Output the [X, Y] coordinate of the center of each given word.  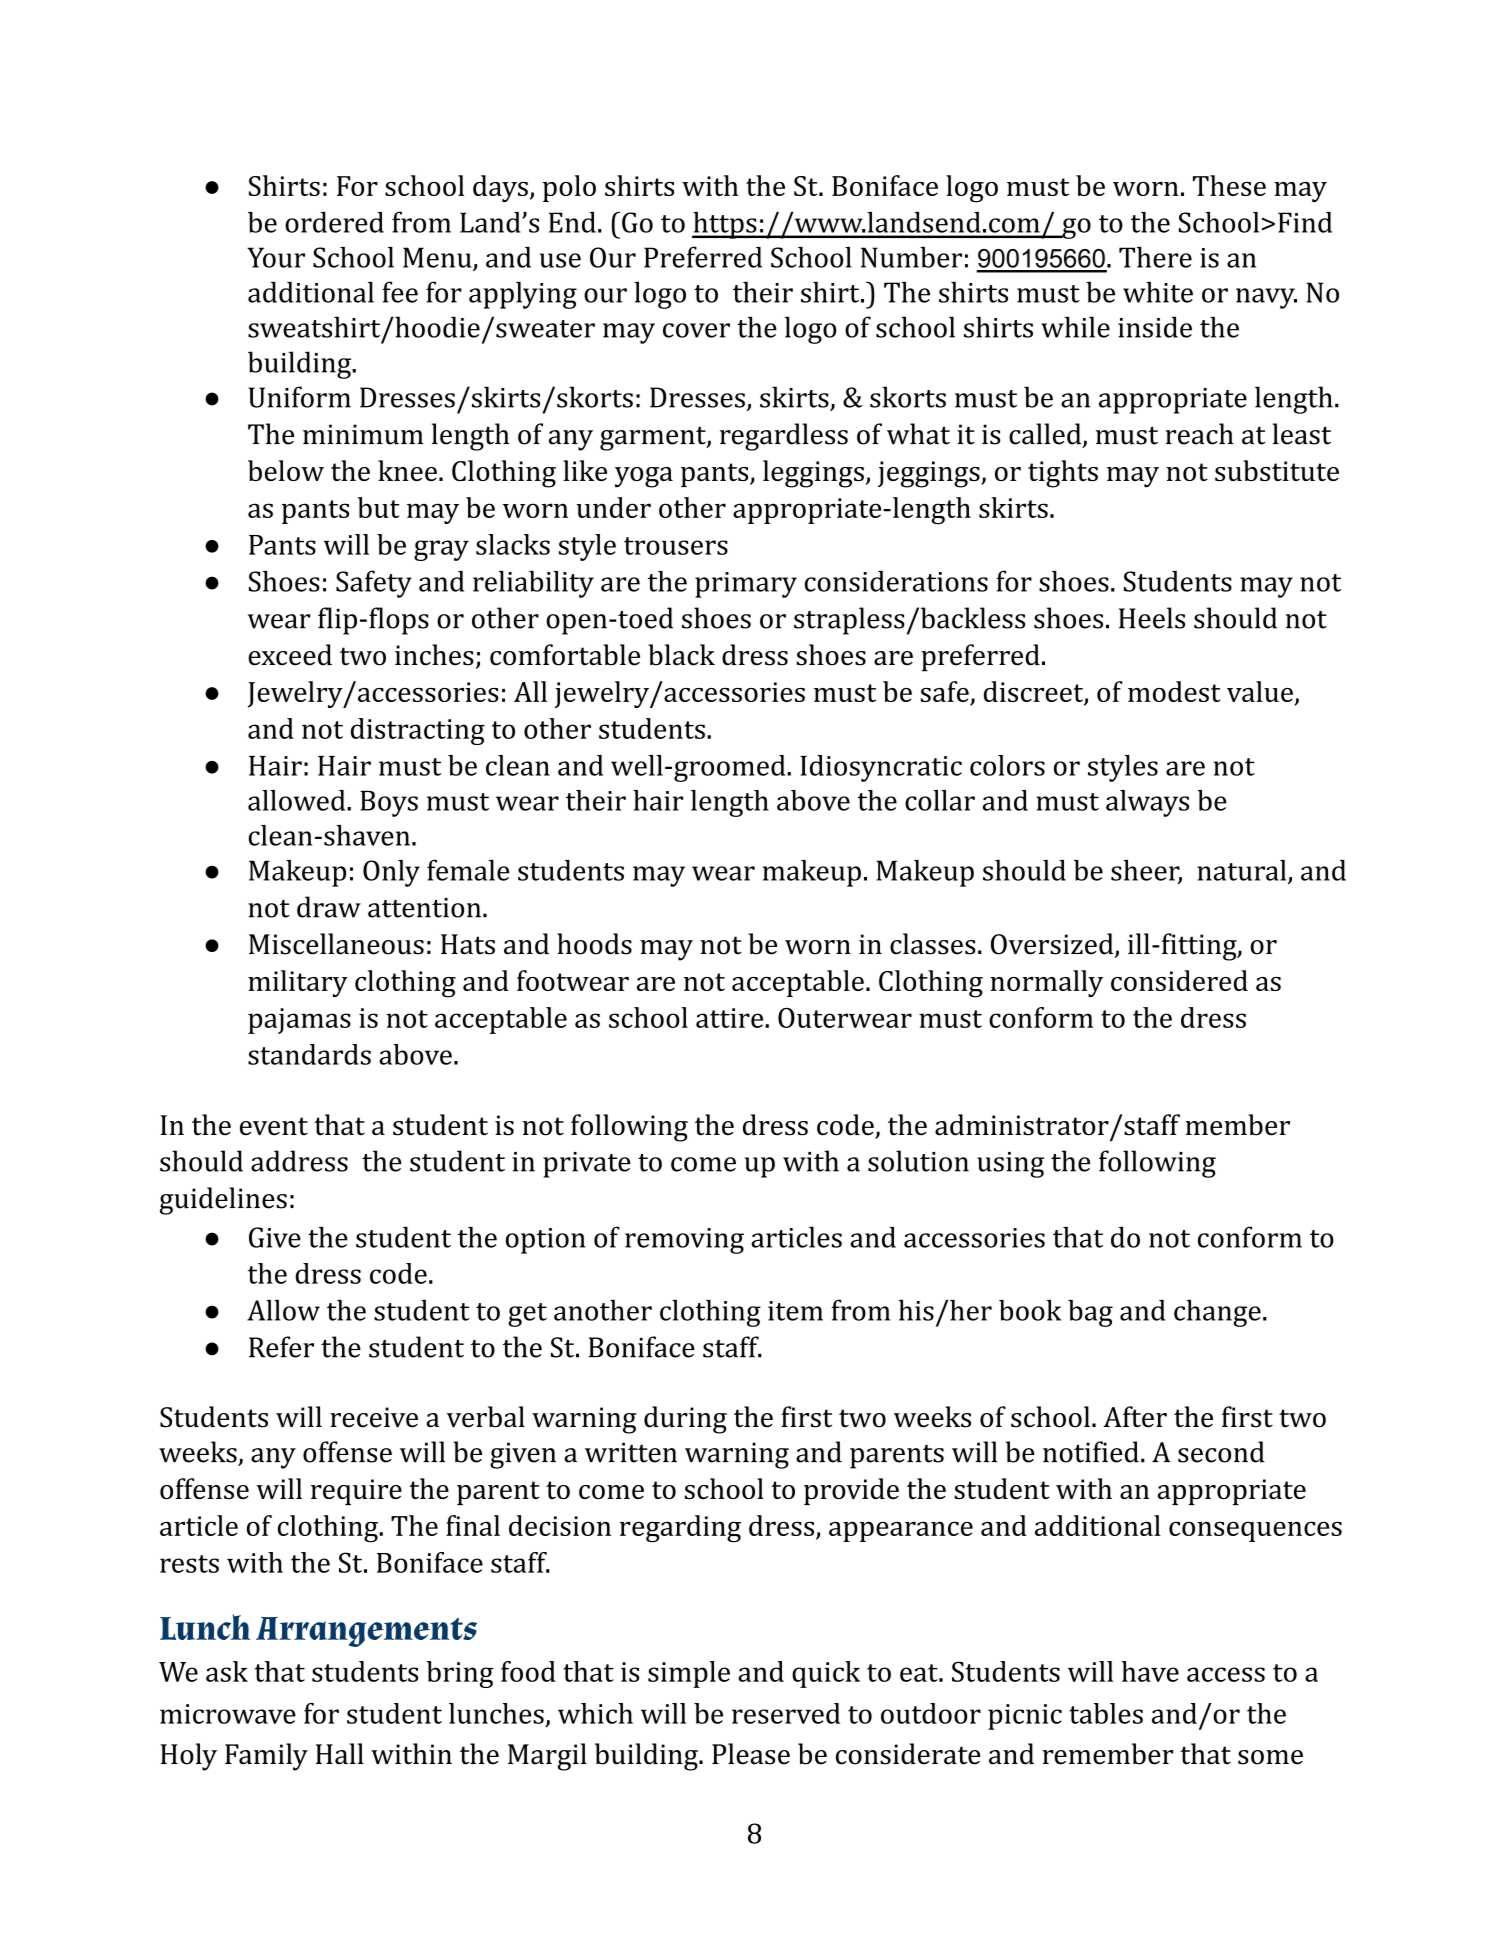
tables [1106, 1713]
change [1217, 1313]
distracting [418, 731]
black [681, 655]
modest [1174, 691]
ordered [334, 222]
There [1155, 257]
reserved [786, 1713]
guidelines [223, 1201]
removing [684, 1241]
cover [696, 330]
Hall [340, 1754]
